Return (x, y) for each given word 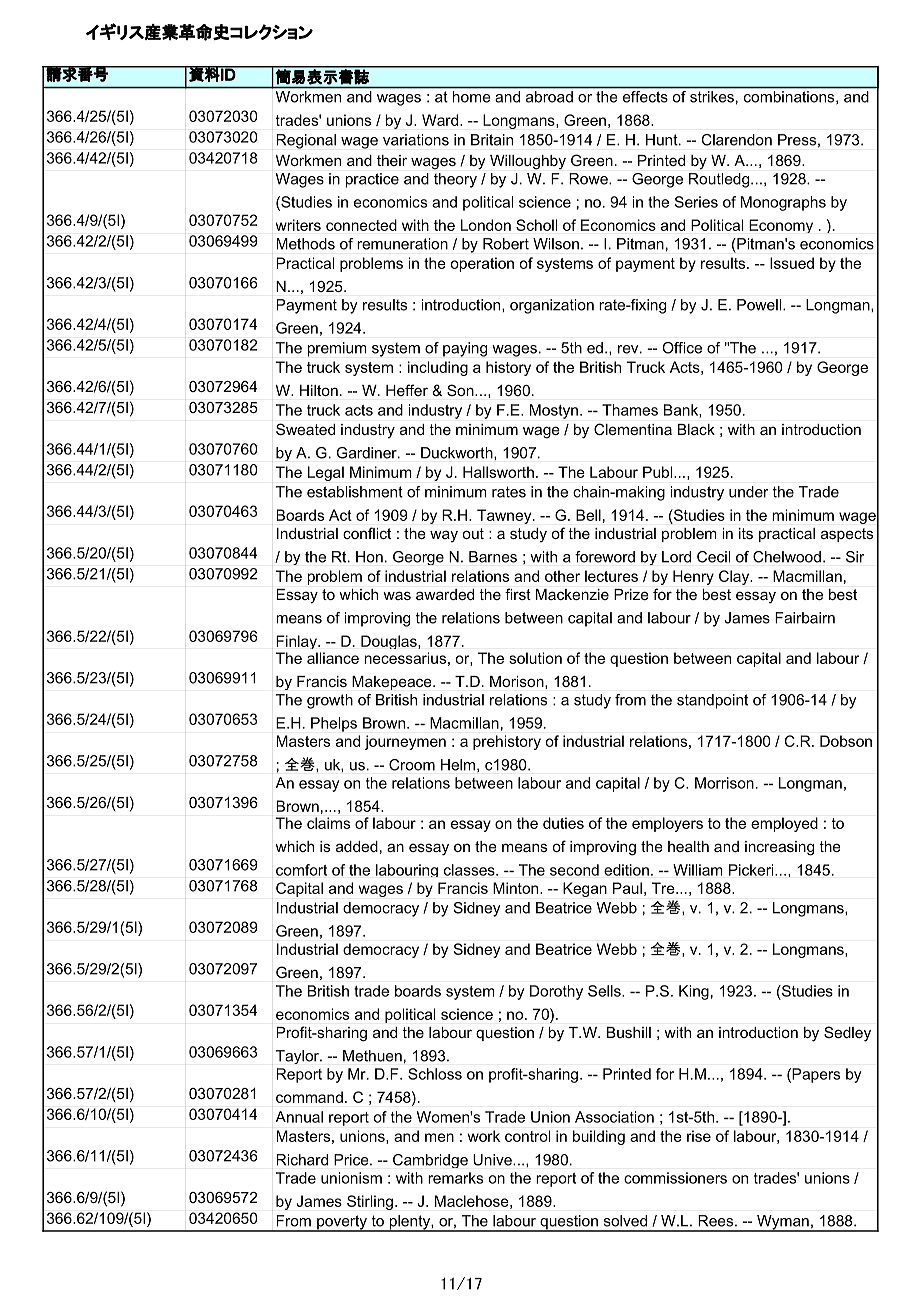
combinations (790, 97)
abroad (549, 97)
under (749, 492)
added (357, 846)
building (599, 1137)
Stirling (370, 1202)
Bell (588, 515)
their (392, 160)
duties (563, 823)
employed (784, 824)
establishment (355, 492)
